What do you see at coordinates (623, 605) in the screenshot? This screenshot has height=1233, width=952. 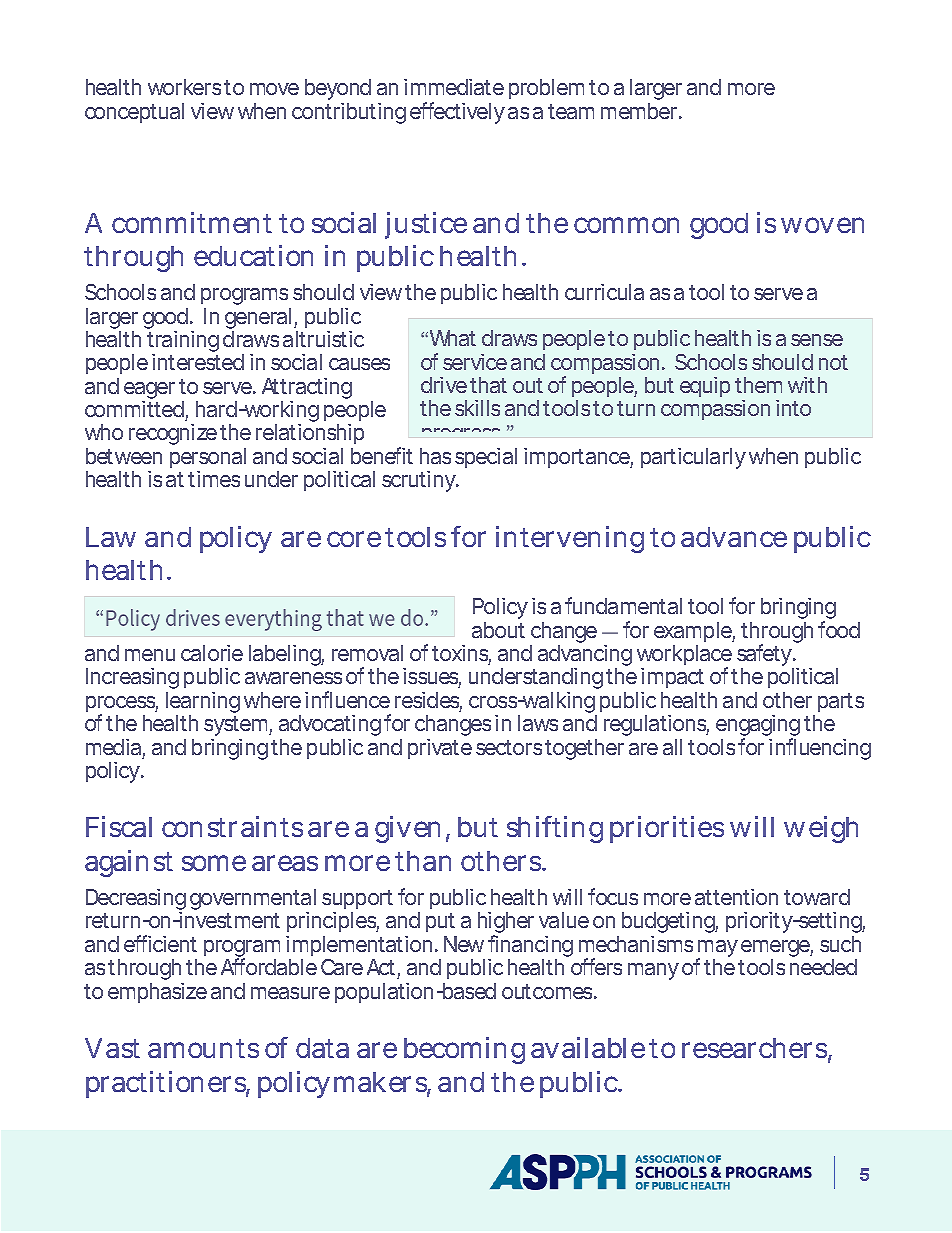 I see `fundamental` at bounding box center [623, 605].
